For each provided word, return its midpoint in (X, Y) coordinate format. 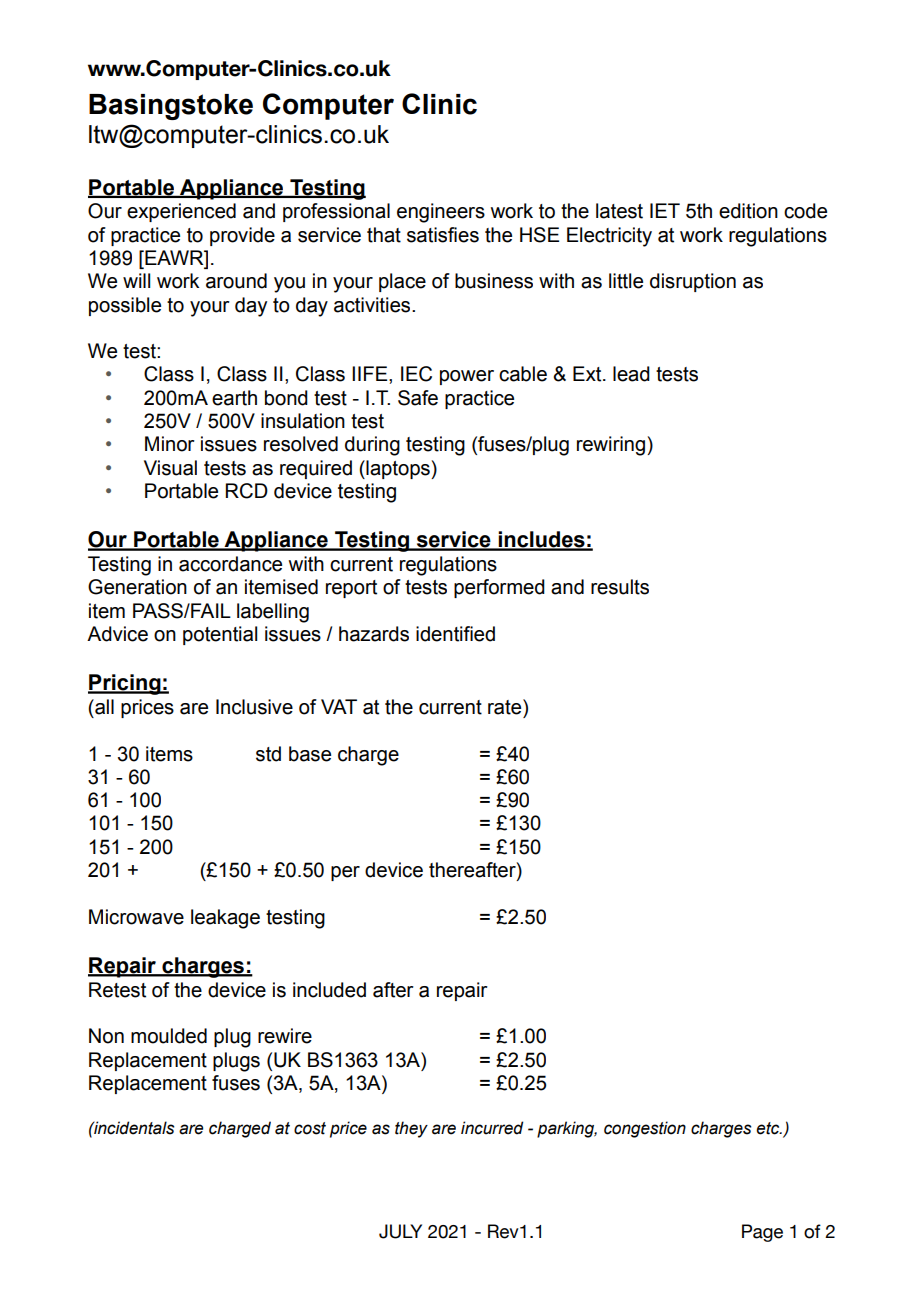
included (329, 990)
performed (499, 588)
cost (310, 1128)
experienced (181, 212)
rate (506, 707)
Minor (170, 444)
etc (769, 1128)
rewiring (611, 446)
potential (220, 635)
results (620, 587)
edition (748, 211)
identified (455, 634)
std (268, 754)
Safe (418, 398)
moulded (169, 1036)
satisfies (443, 235)
